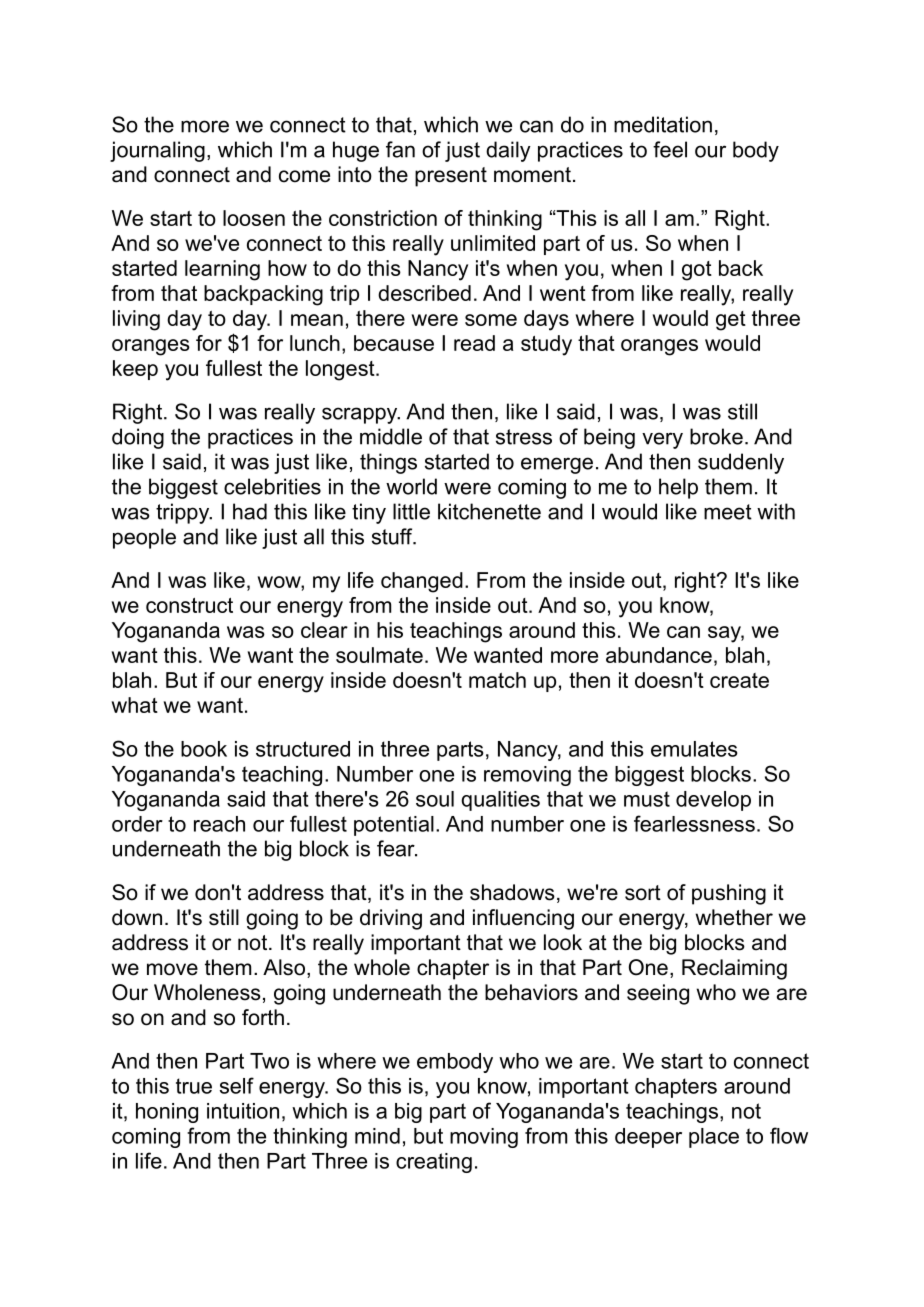  I want to click on feel, so click(670, 149).
